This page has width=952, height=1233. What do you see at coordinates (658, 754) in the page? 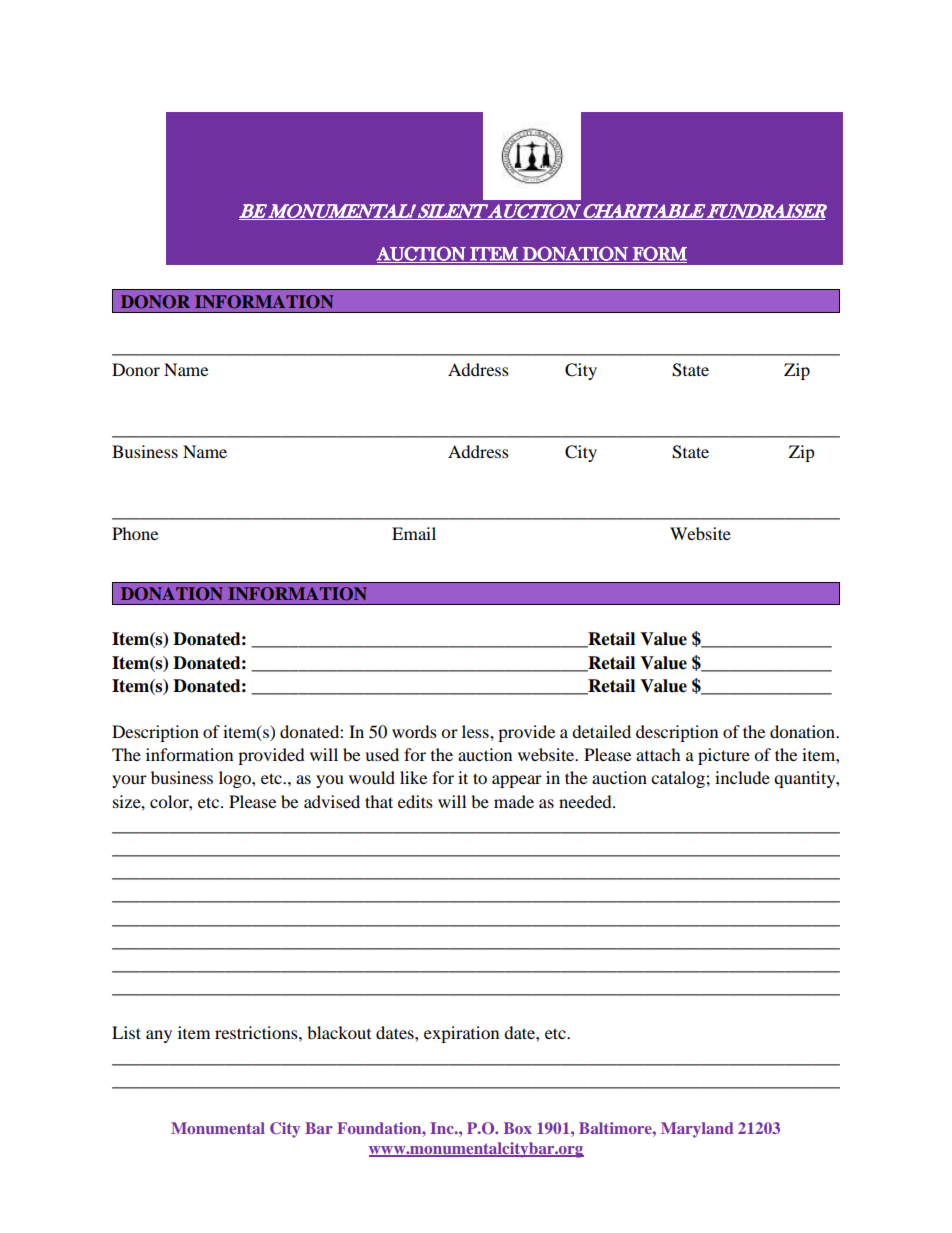
I see `attach` at bounding box center [658, 754].
